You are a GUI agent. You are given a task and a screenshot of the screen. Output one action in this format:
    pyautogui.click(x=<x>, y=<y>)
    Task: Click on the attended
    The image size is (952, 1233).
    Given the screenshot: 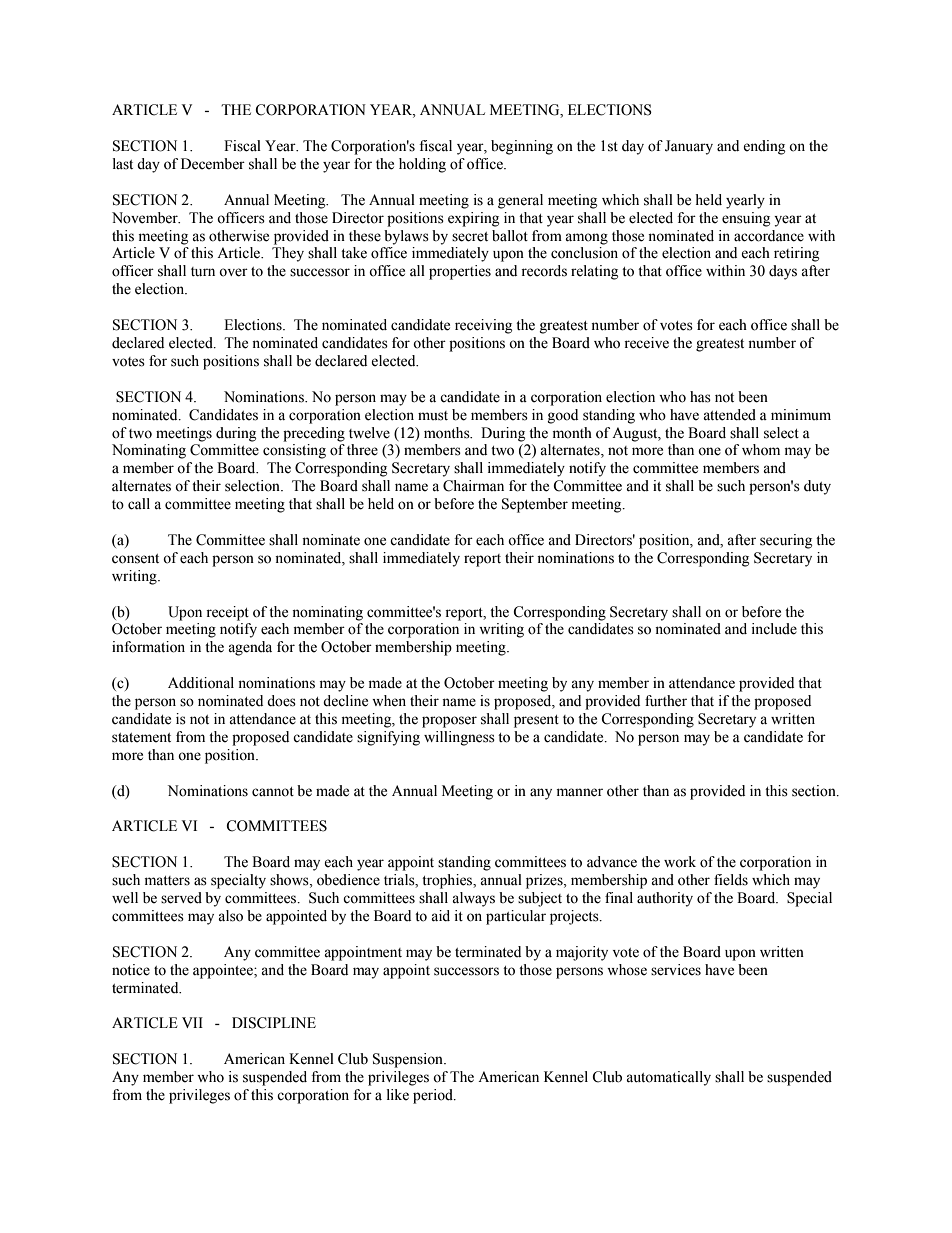 What is the action you would take?
    pyautogui.click(x=729, y=415)
